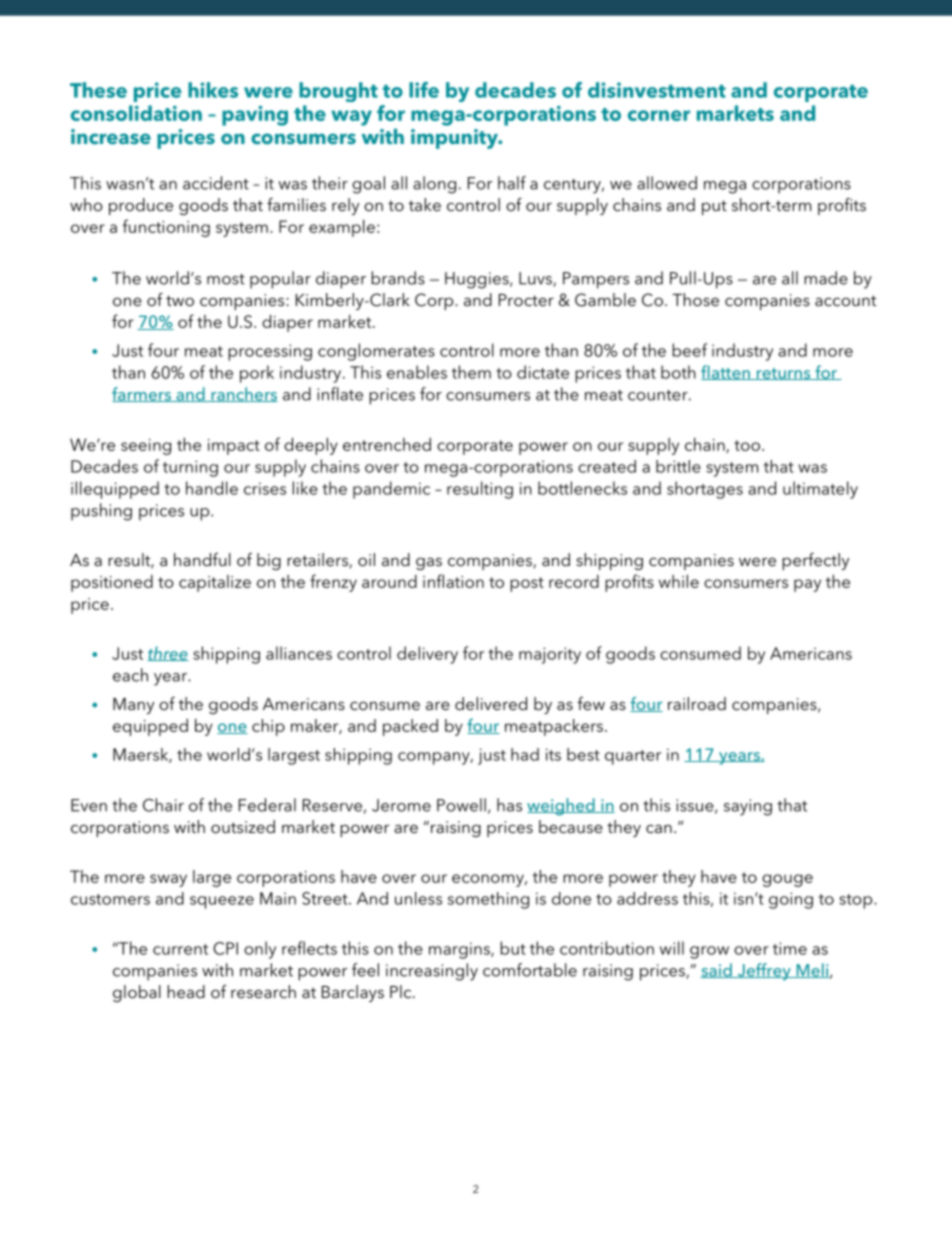  What do you see at coordinates (429, 564) in the page?
I see `gas` at bounding box center [429, 564].
